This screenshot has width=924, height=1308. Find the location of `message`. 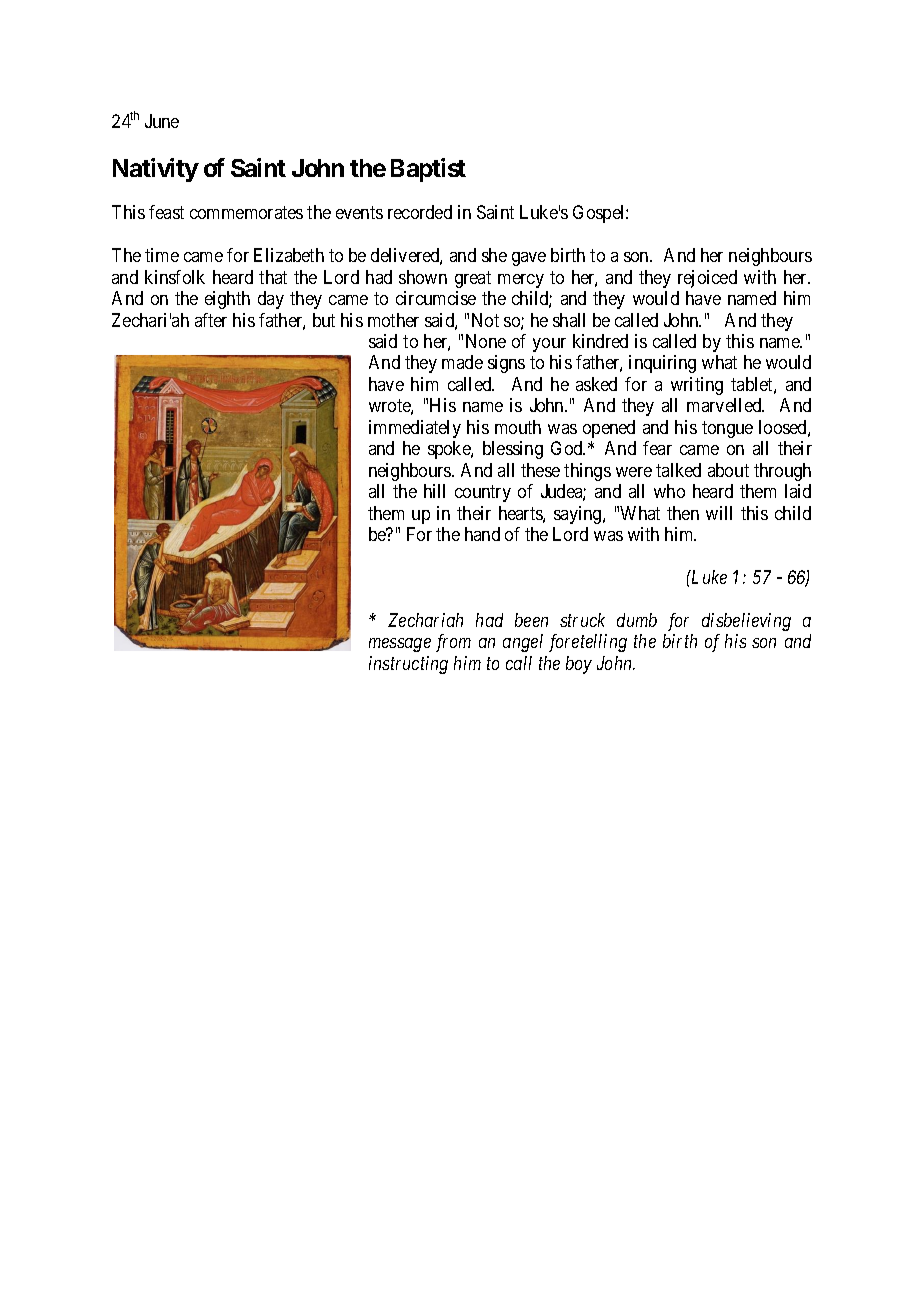

message is located at coordinates (400, 645).
